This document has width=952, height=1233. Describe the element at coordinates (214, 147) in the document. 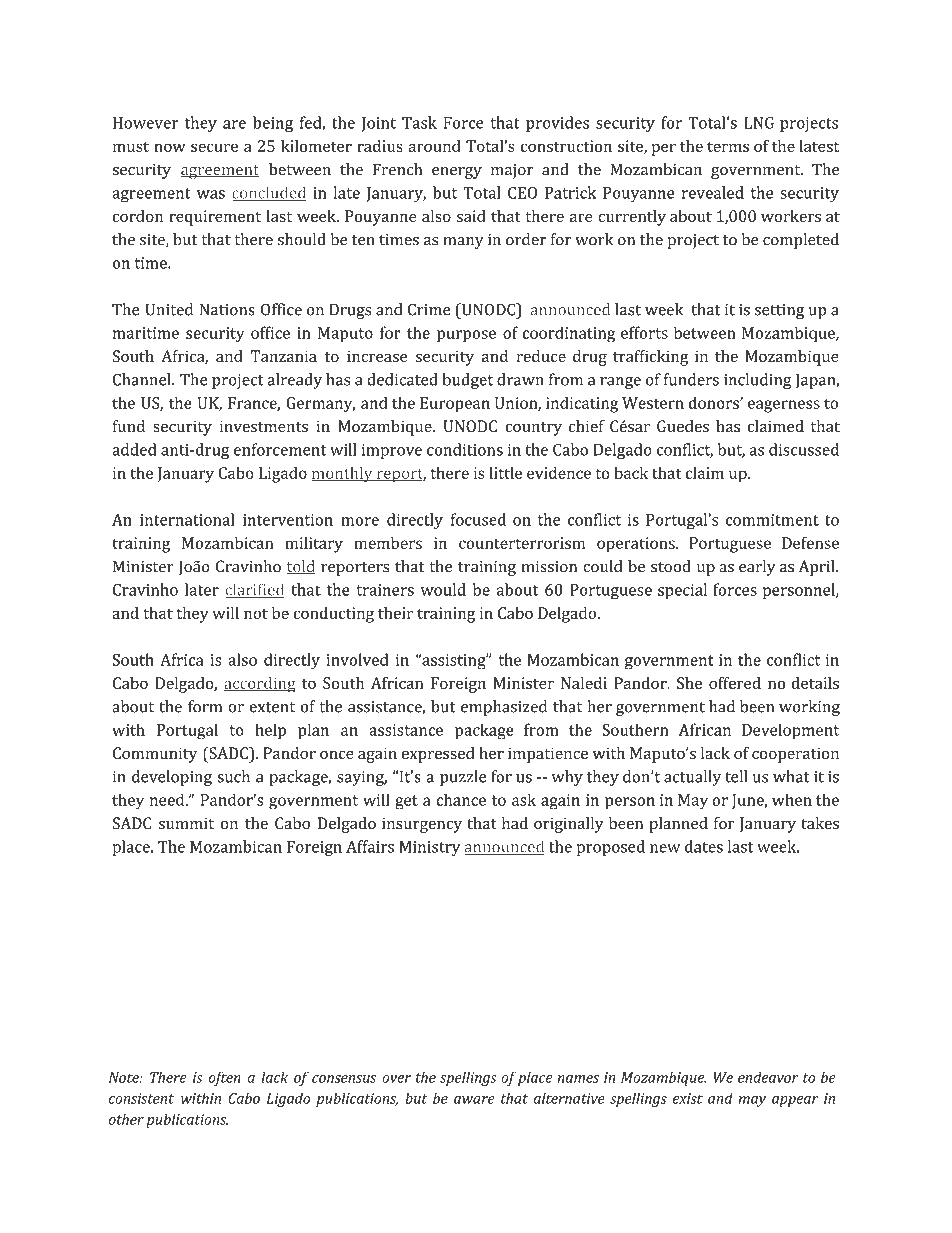

I see `secure` at that location.
